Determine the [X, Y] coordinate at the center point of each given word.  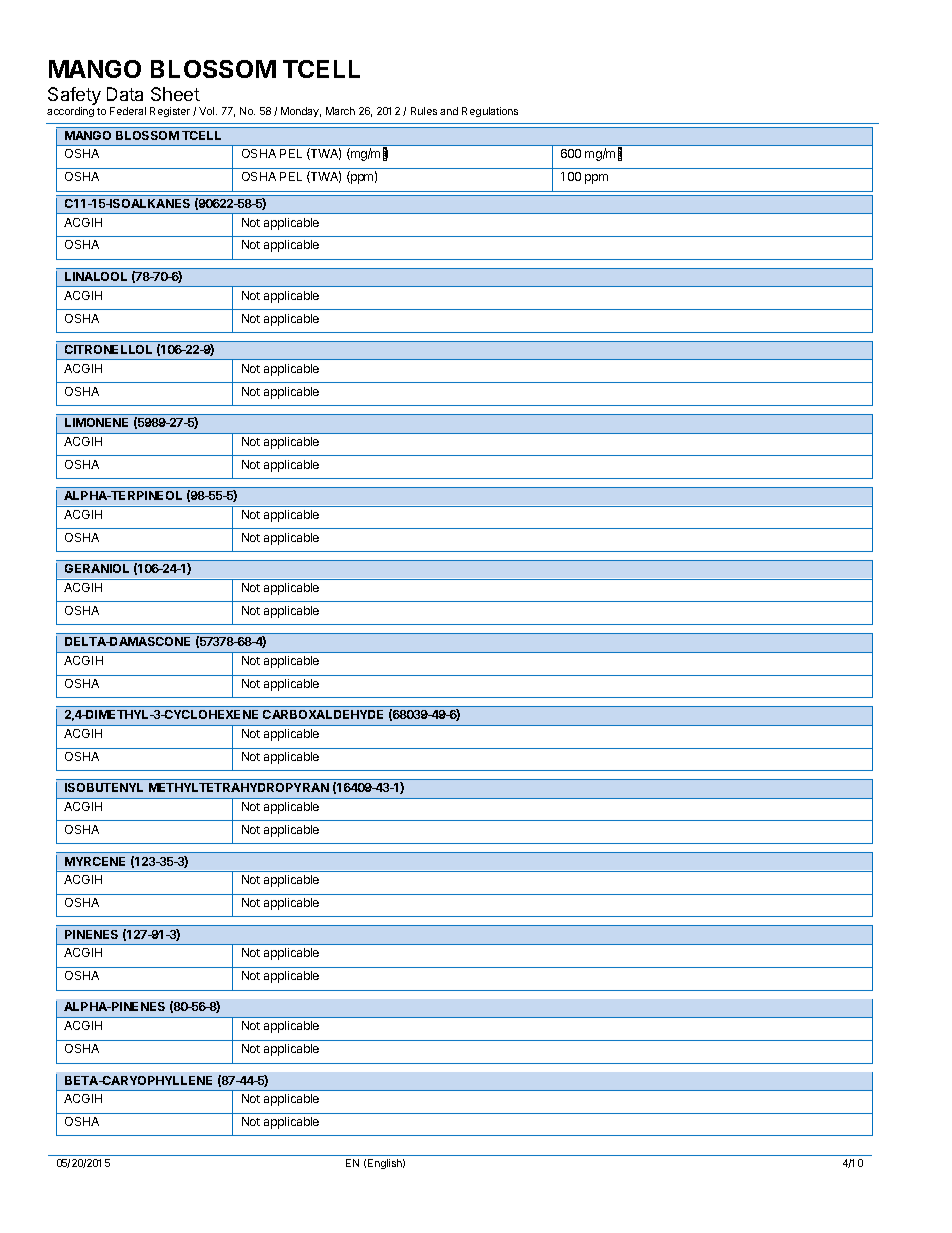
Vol [208, 111]
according [70, 112]
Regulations [490, 112]
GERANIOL [97, 568]
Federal [128, 111]
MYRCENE [95, 861]
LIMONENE [96, 422]
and [449, 111]
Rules [424, 111]
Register [170, 112]
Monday [301, 112]
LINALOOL [96, 276]
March [340, 111]
